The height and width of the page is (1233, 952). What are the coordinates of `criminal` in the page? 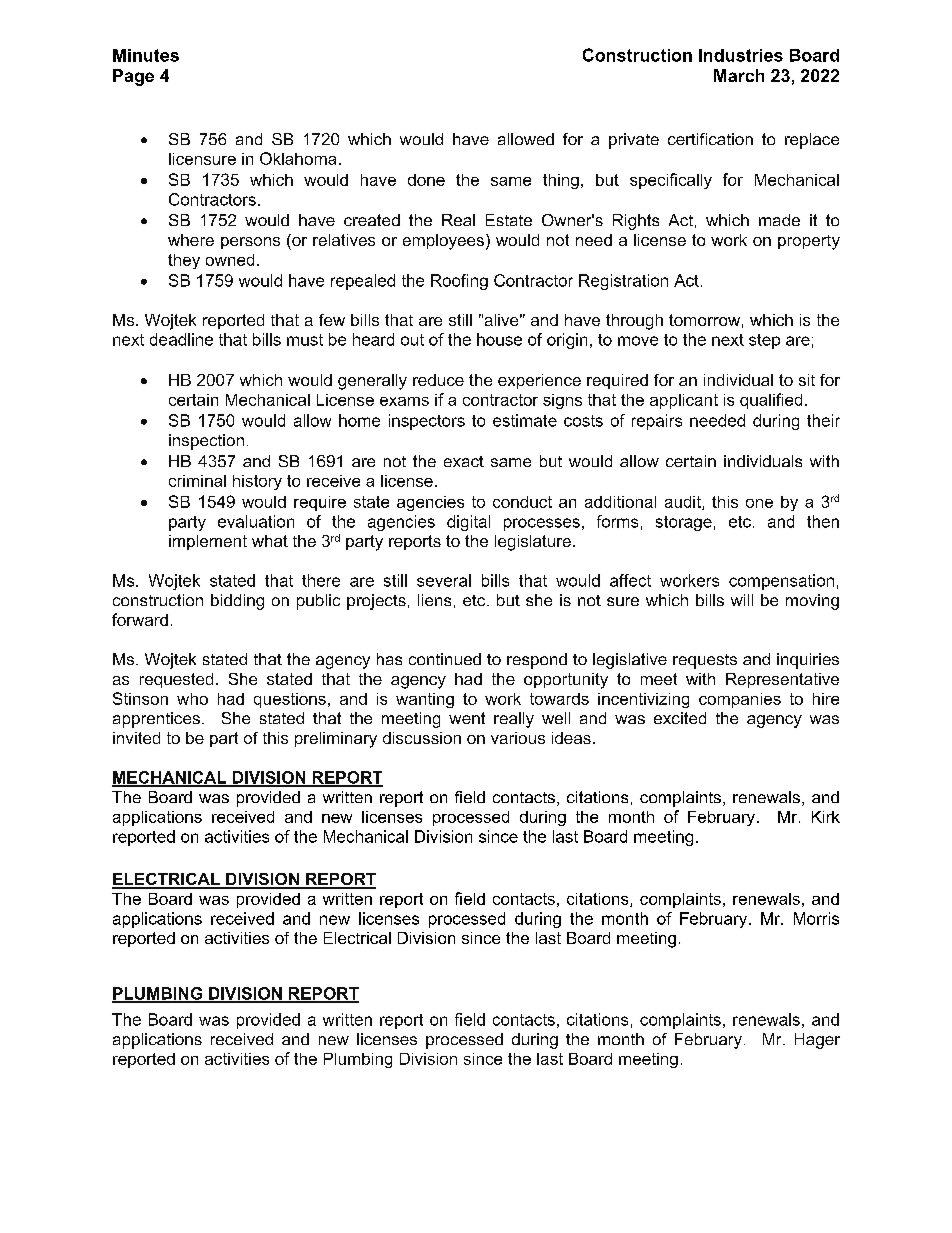 It's located at (197, 481).
